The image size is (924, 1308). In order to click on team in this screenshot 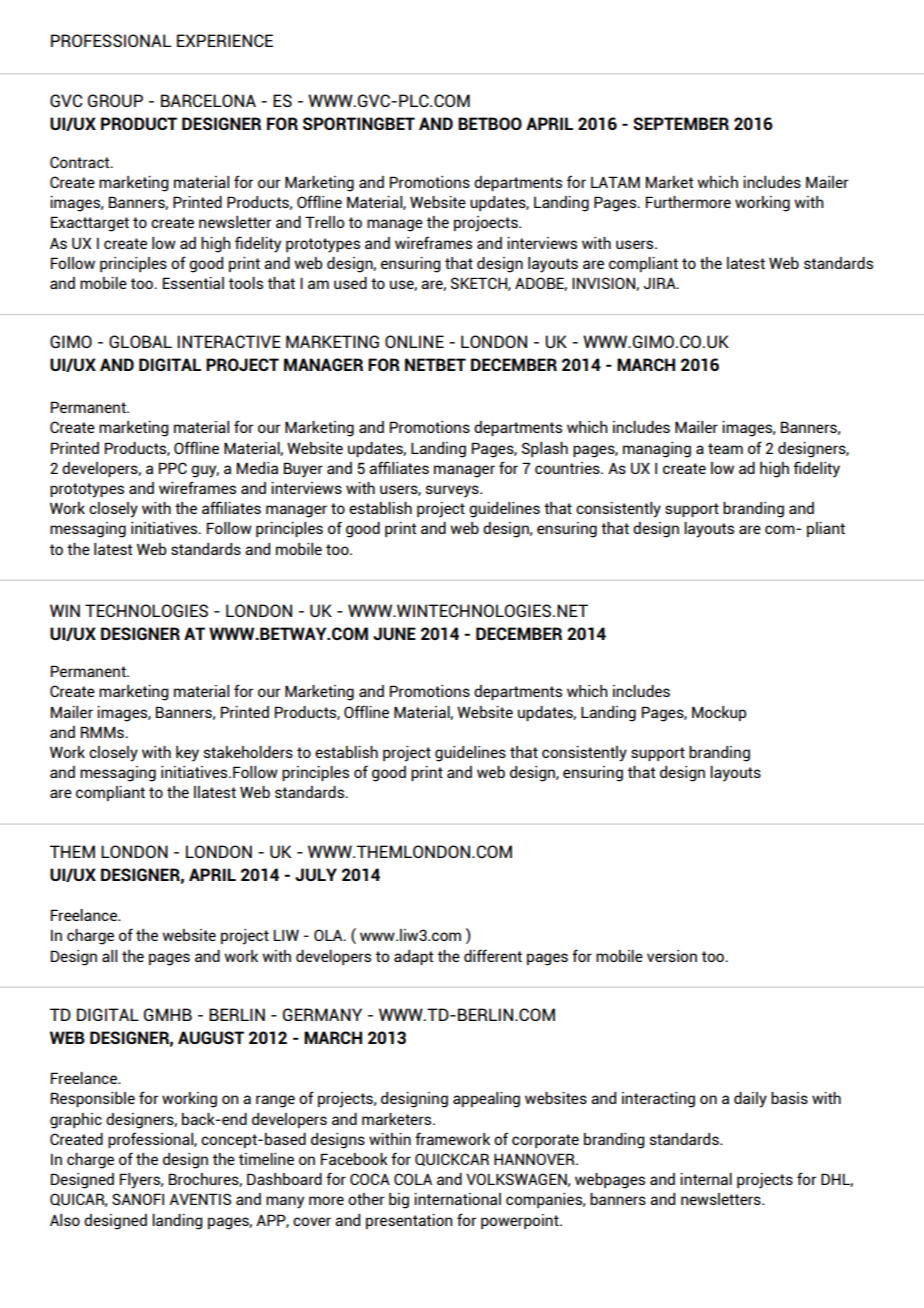, I will do `click(725, 448)`.
